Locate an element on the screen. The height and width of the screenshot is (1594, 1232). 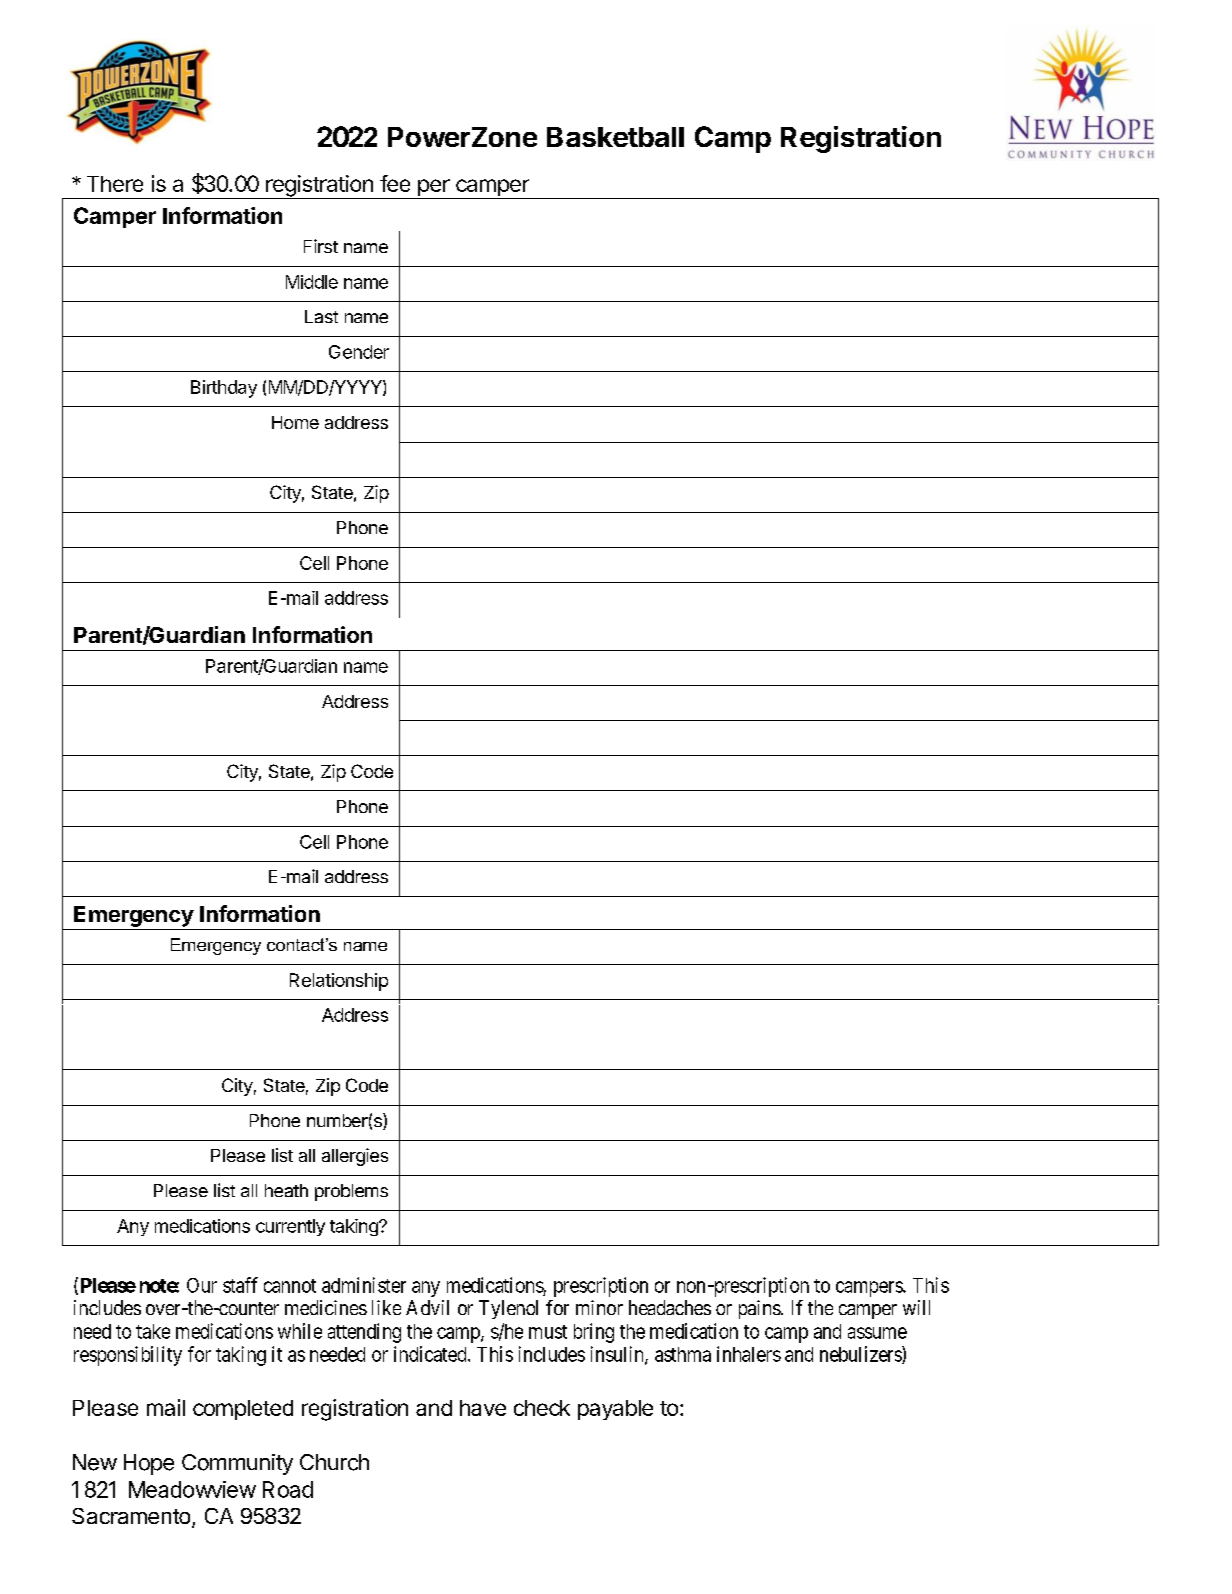
allergies is located at coordinates (355, 1157).
